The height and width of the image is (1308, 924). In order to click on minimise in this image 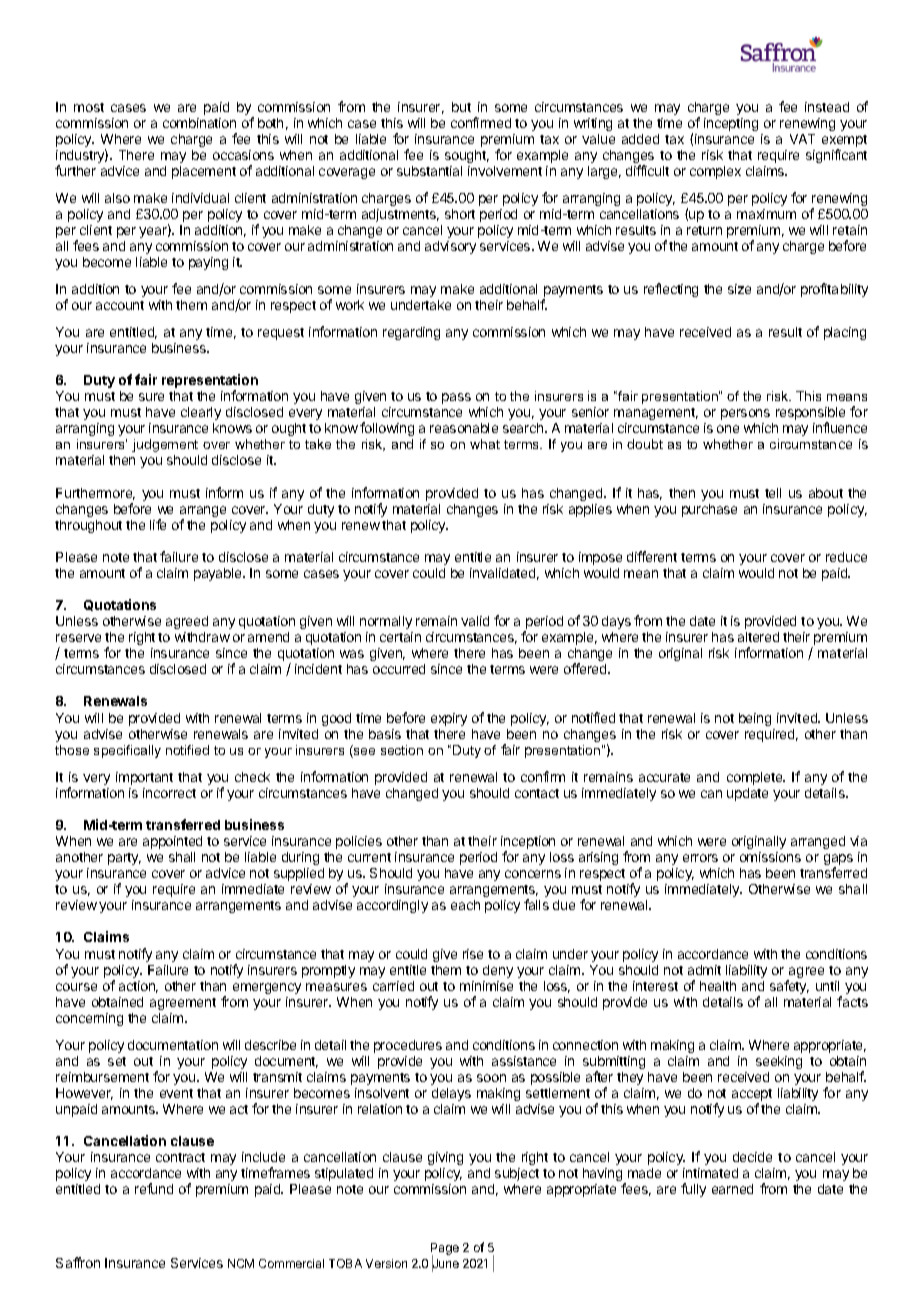, I will do `click(486, 986)`.
